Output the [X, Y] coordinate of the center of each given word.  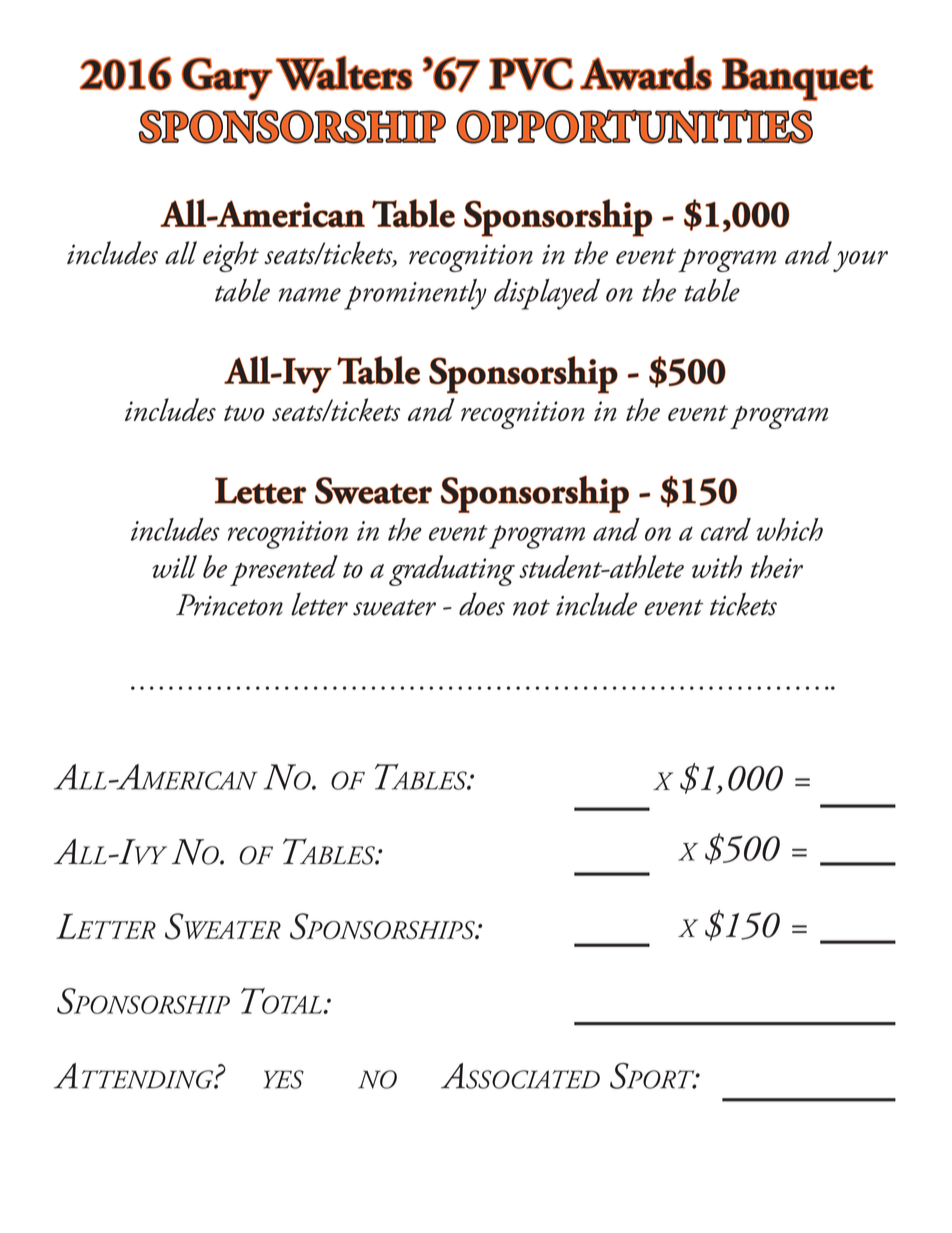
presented [284, 570]
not [531, 607]
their [776, 566]
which [790, 529]
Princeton [229, 605]
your [860, 261]
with [717, 566]
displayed [547, 294]
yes [283, 1079]
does [482, 604]
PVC [531, 74]
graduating [452, 570]
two [244, 413]
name [309, 294]
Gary [227, 79]
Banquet [797, 79]
